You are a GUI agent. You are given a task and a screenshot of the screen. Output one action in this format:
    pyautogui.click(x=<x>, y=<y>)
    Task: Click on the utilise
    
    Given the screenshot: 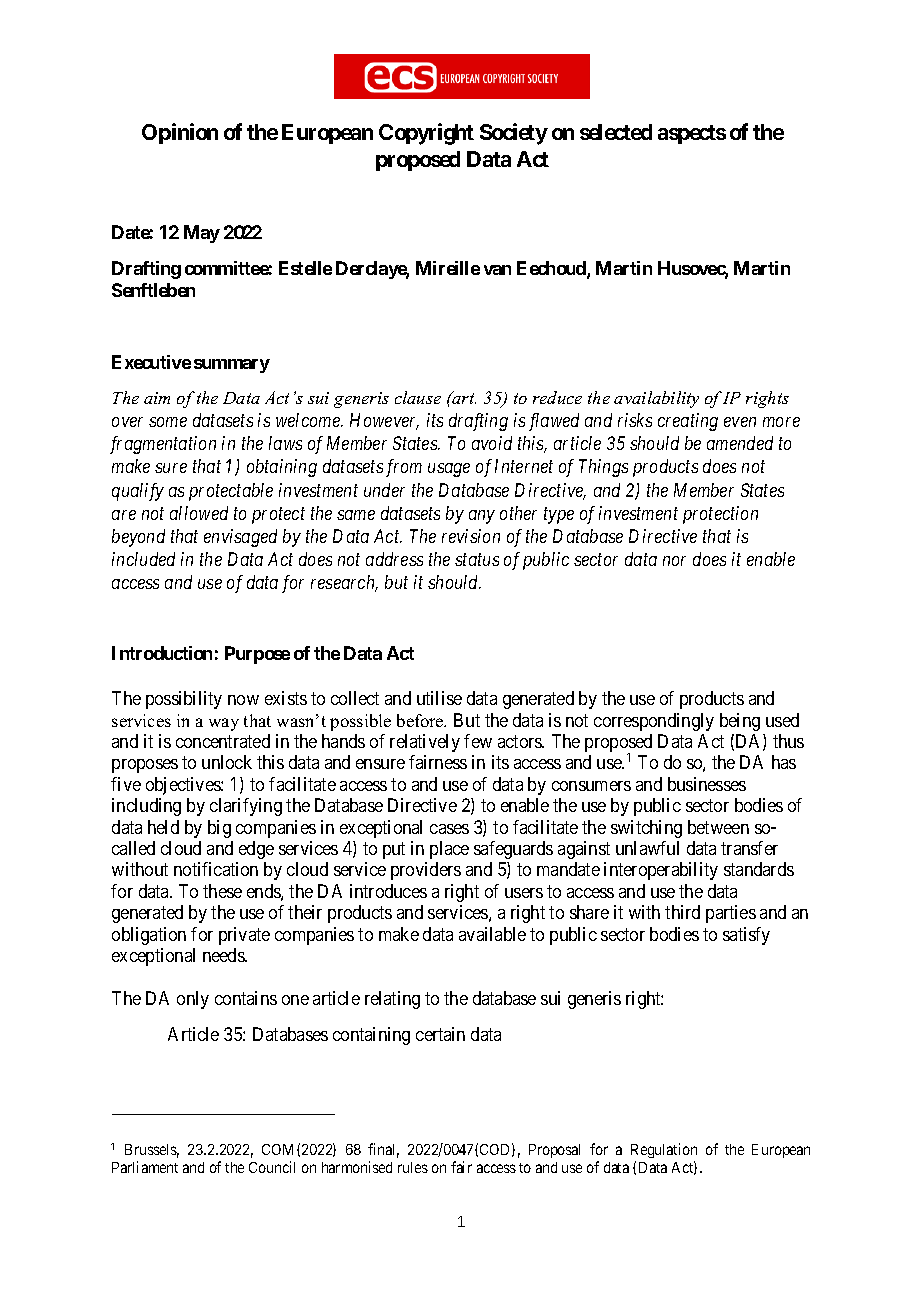 What is the action you would take?
    pyautogui.click(x=439, y=698)
